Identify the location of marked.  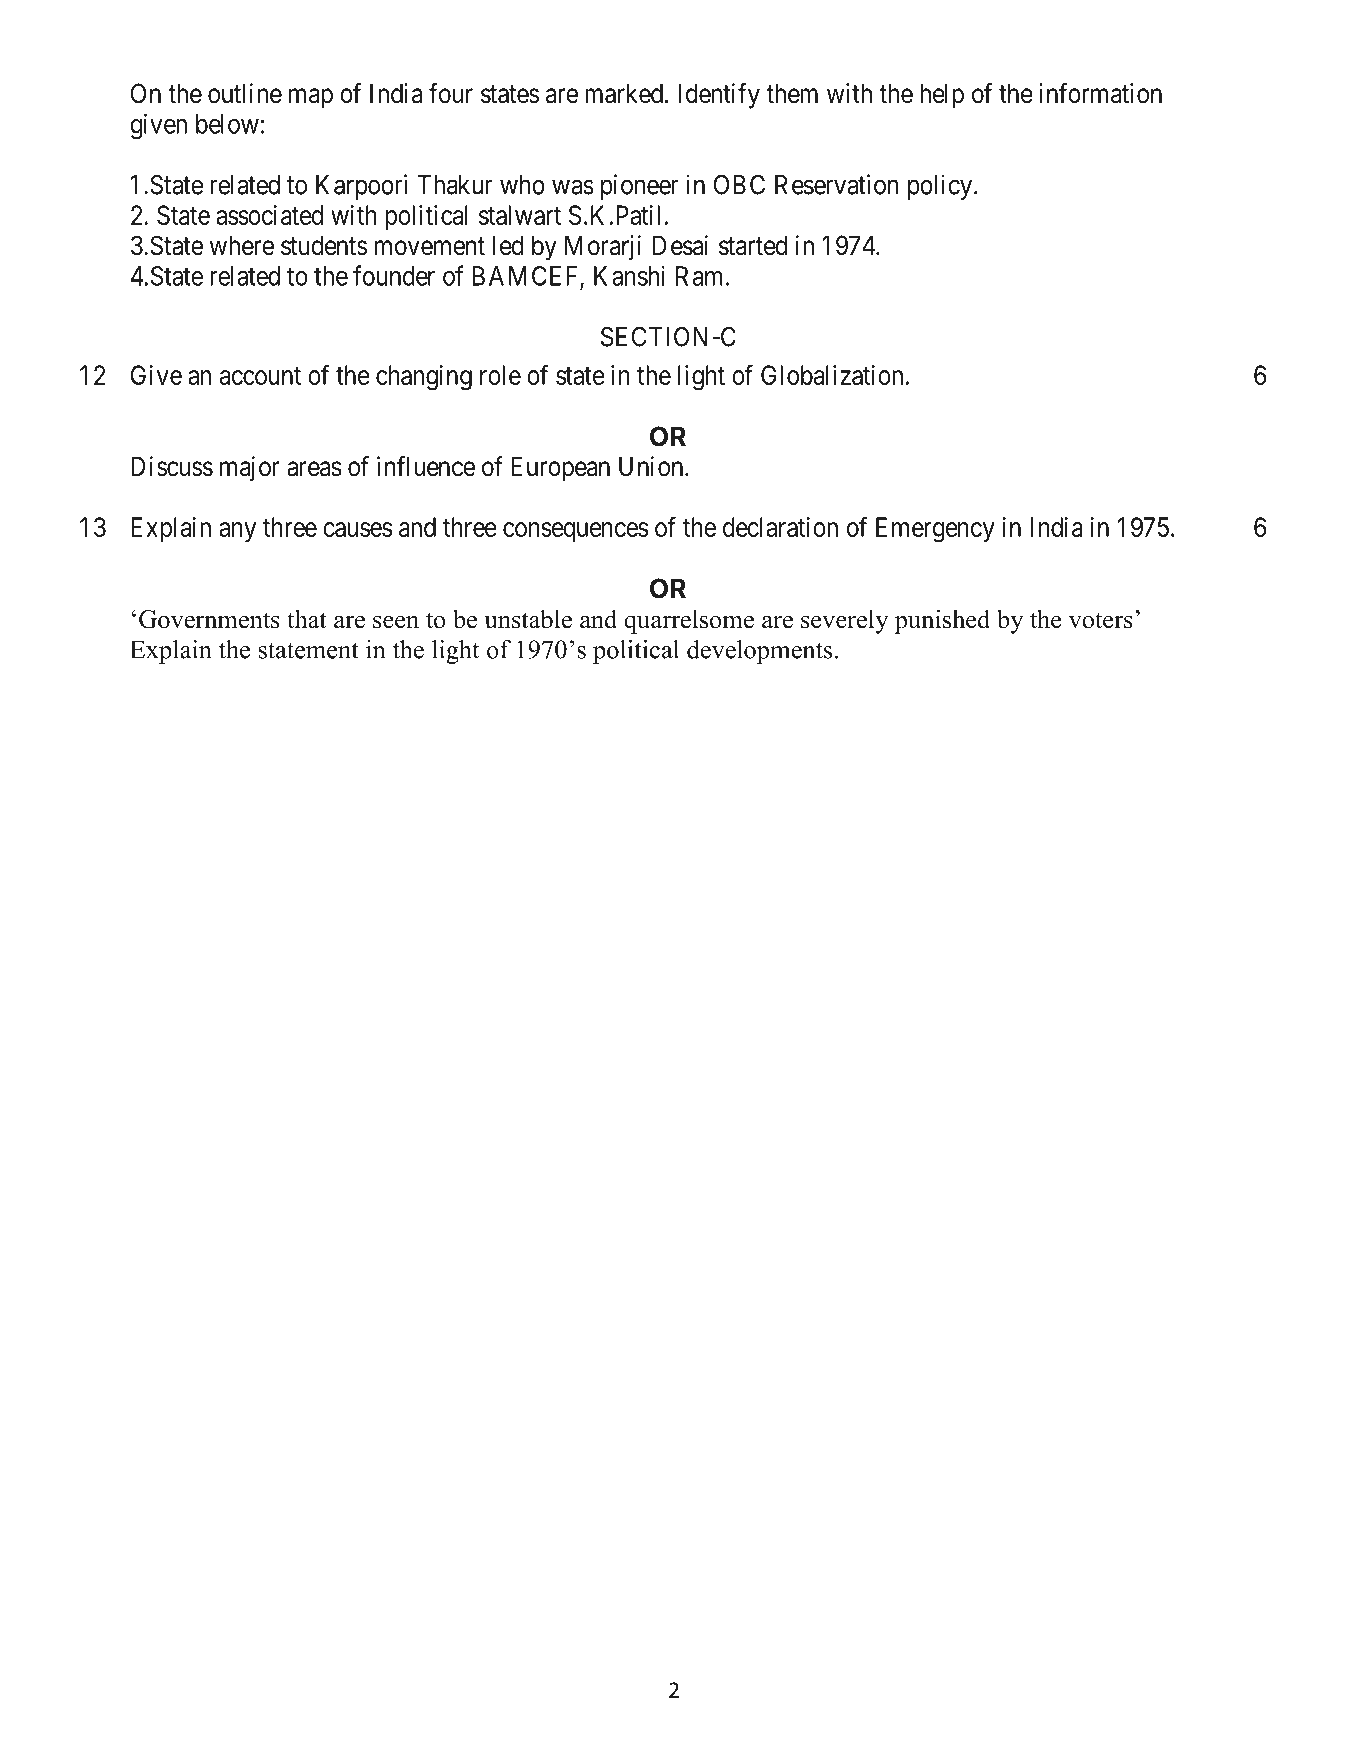
(624, 93).
